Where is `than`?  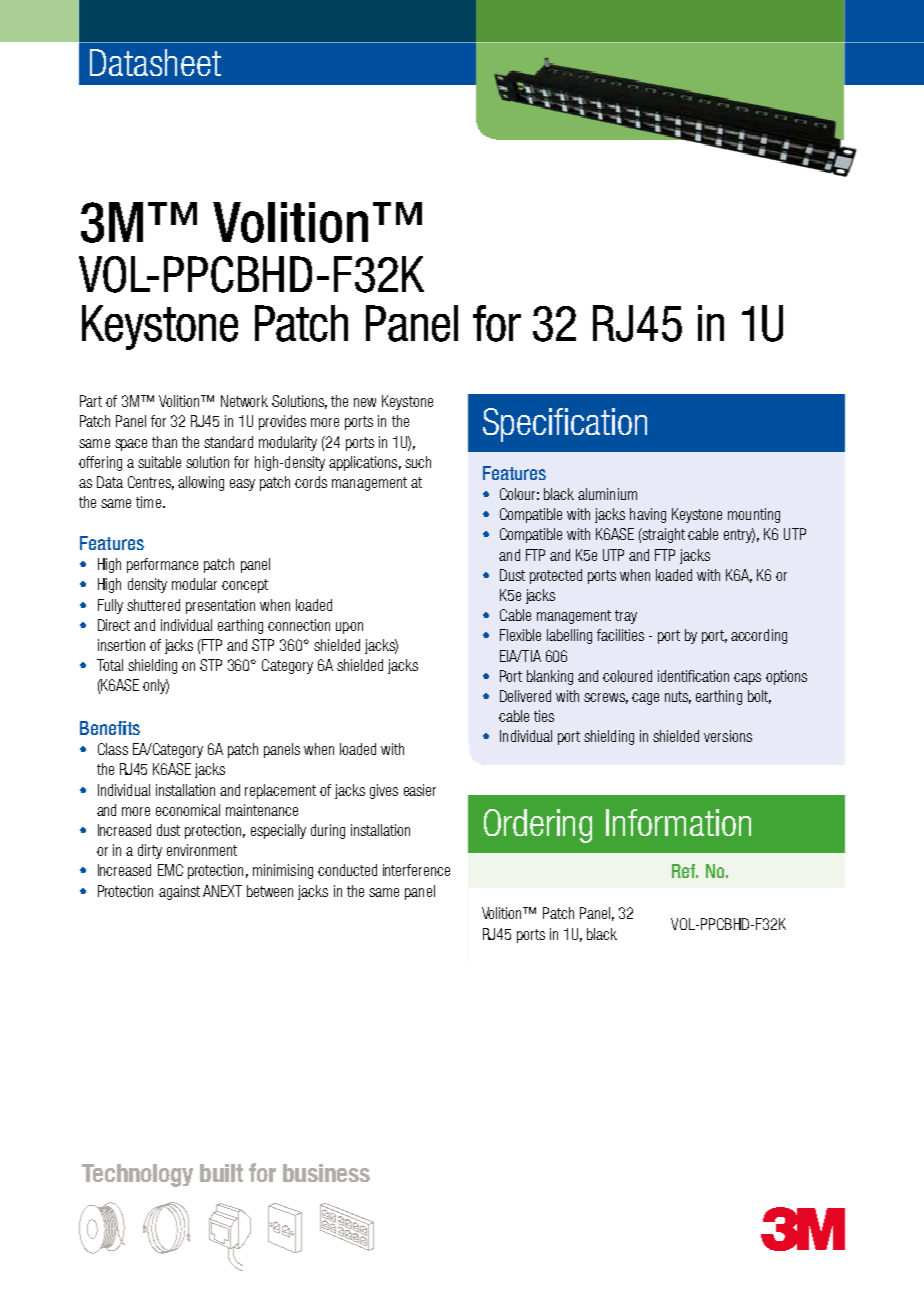
than is located at coordinates (164, 442).
